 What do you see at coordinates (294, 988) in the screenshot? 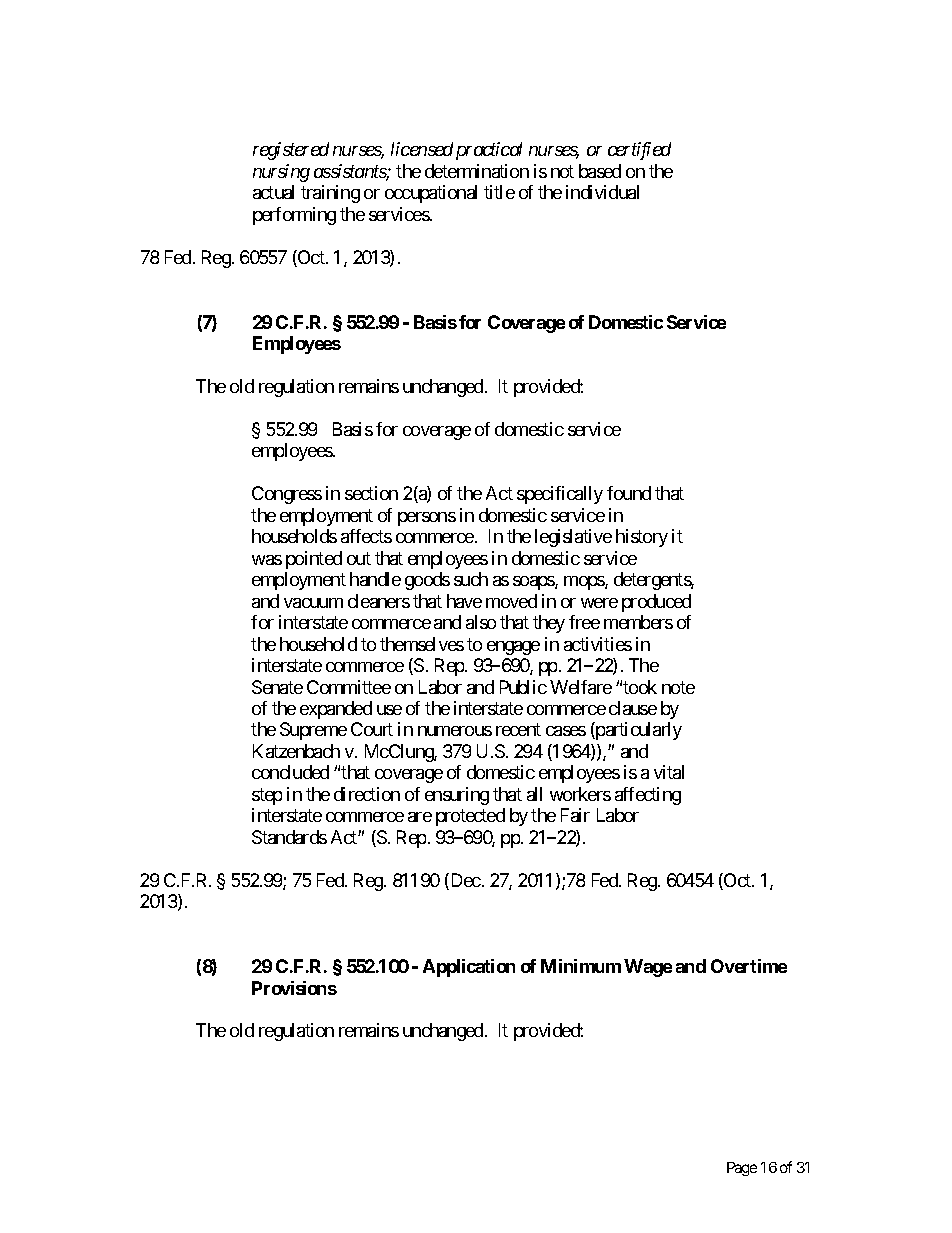
I see `Provisions` at bounding box center [294, 988].
